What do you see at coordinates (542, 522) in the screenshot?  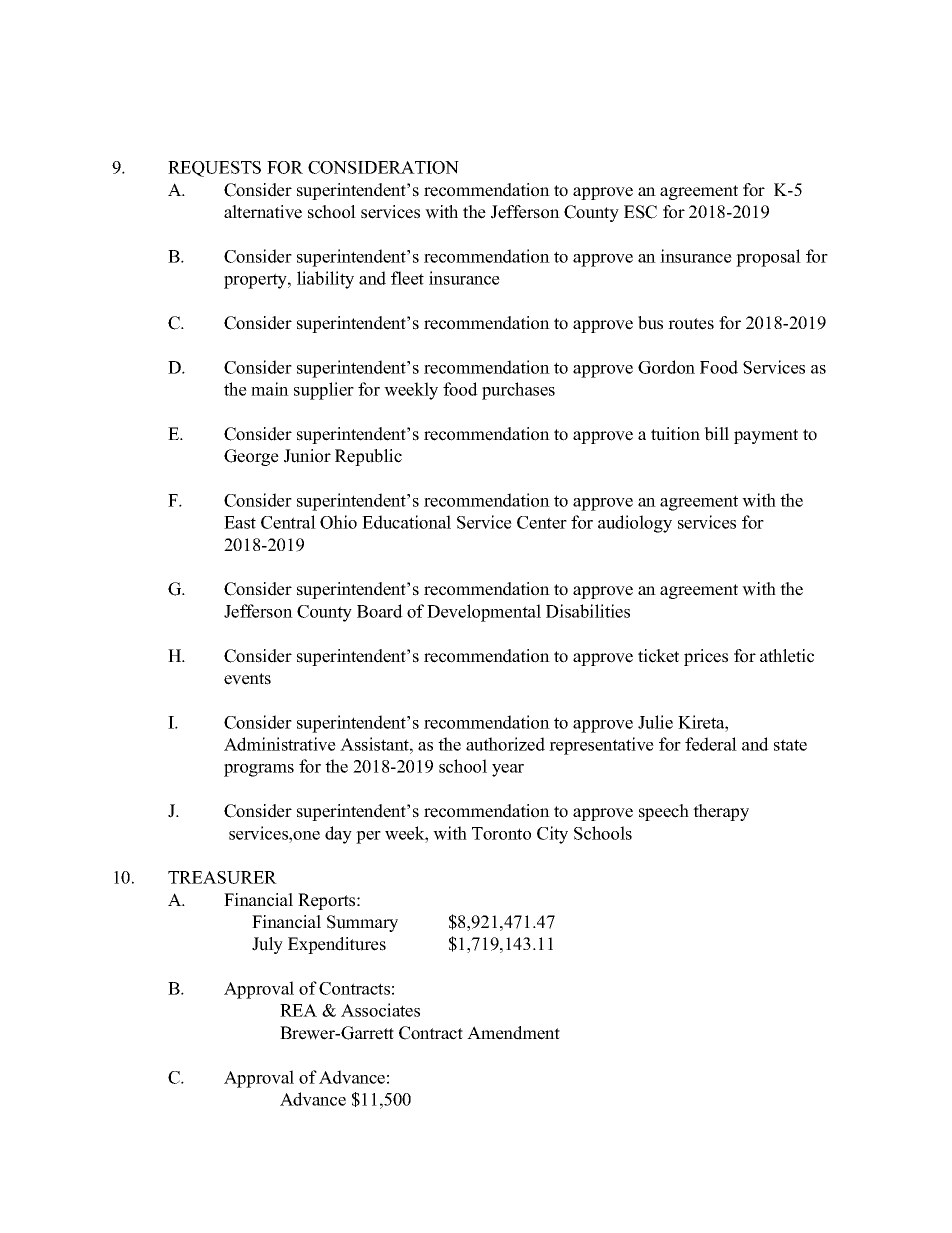 I see `Center` at bounding box center [542, 522].
